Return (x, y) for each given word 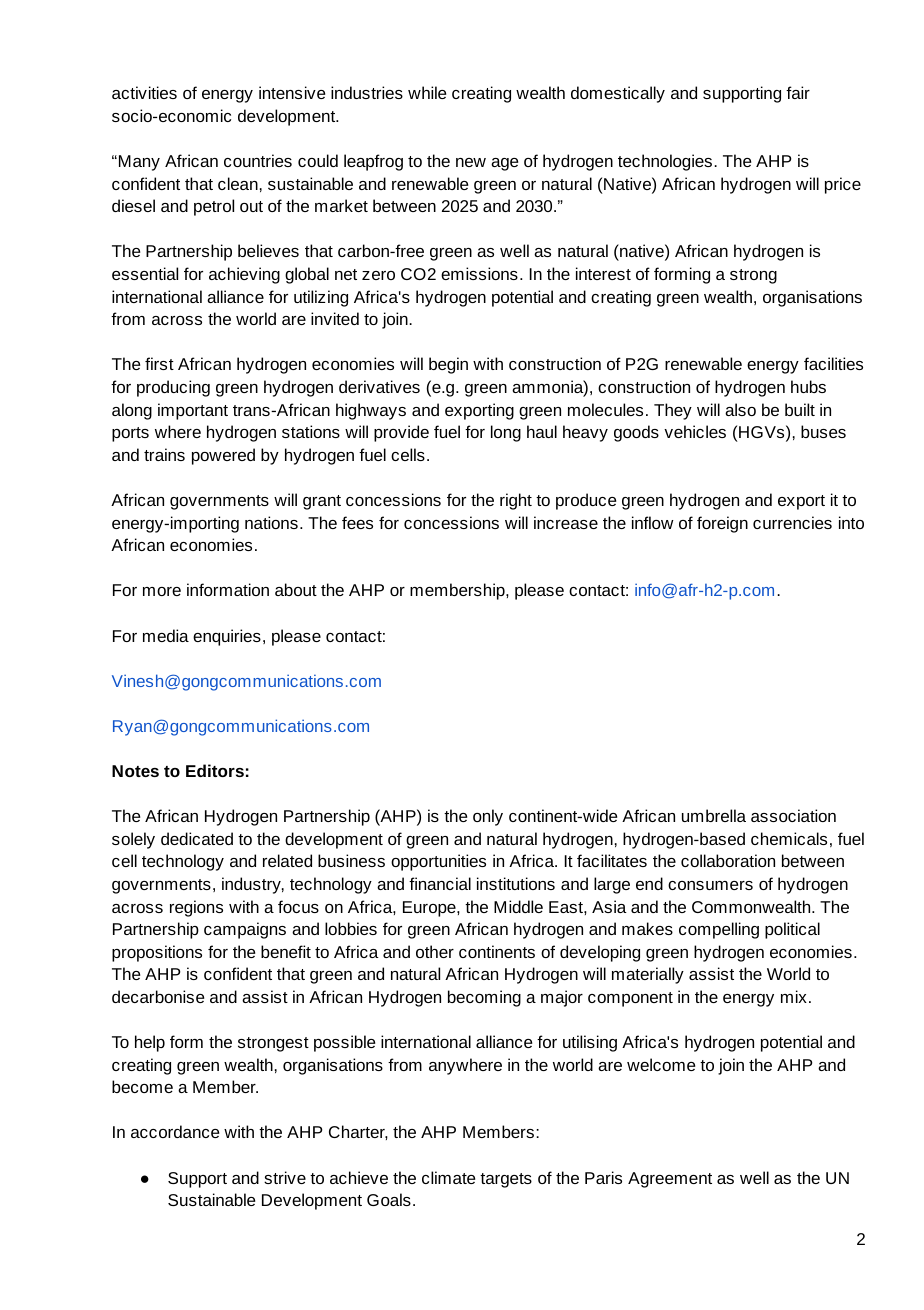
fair (798, 92)
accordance (175, 1131)
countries (258, 160)
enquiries (227, 637)
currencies (792, 522)
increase (566, 522)
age (504, 164)
